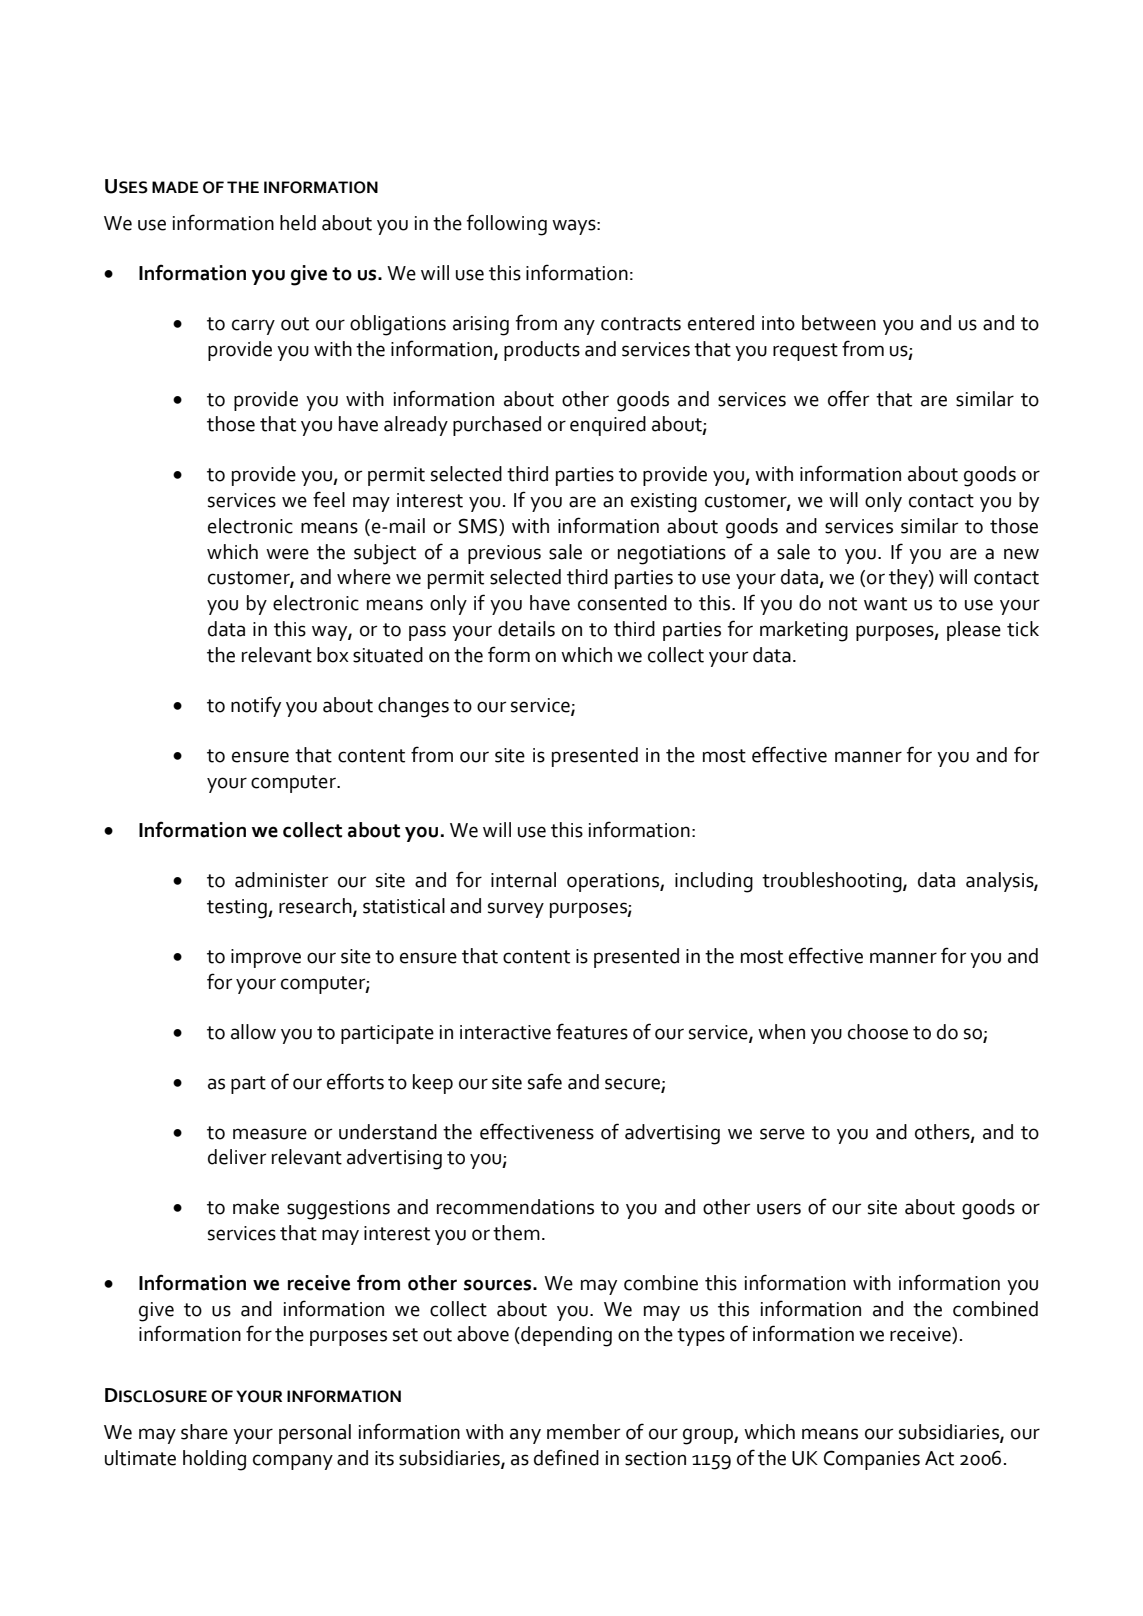 This image has height=1616, width=1143. What do you see at coordinates (515, 1207) in the image?
I see `recommendations` at bounding box center [515, 1207].
